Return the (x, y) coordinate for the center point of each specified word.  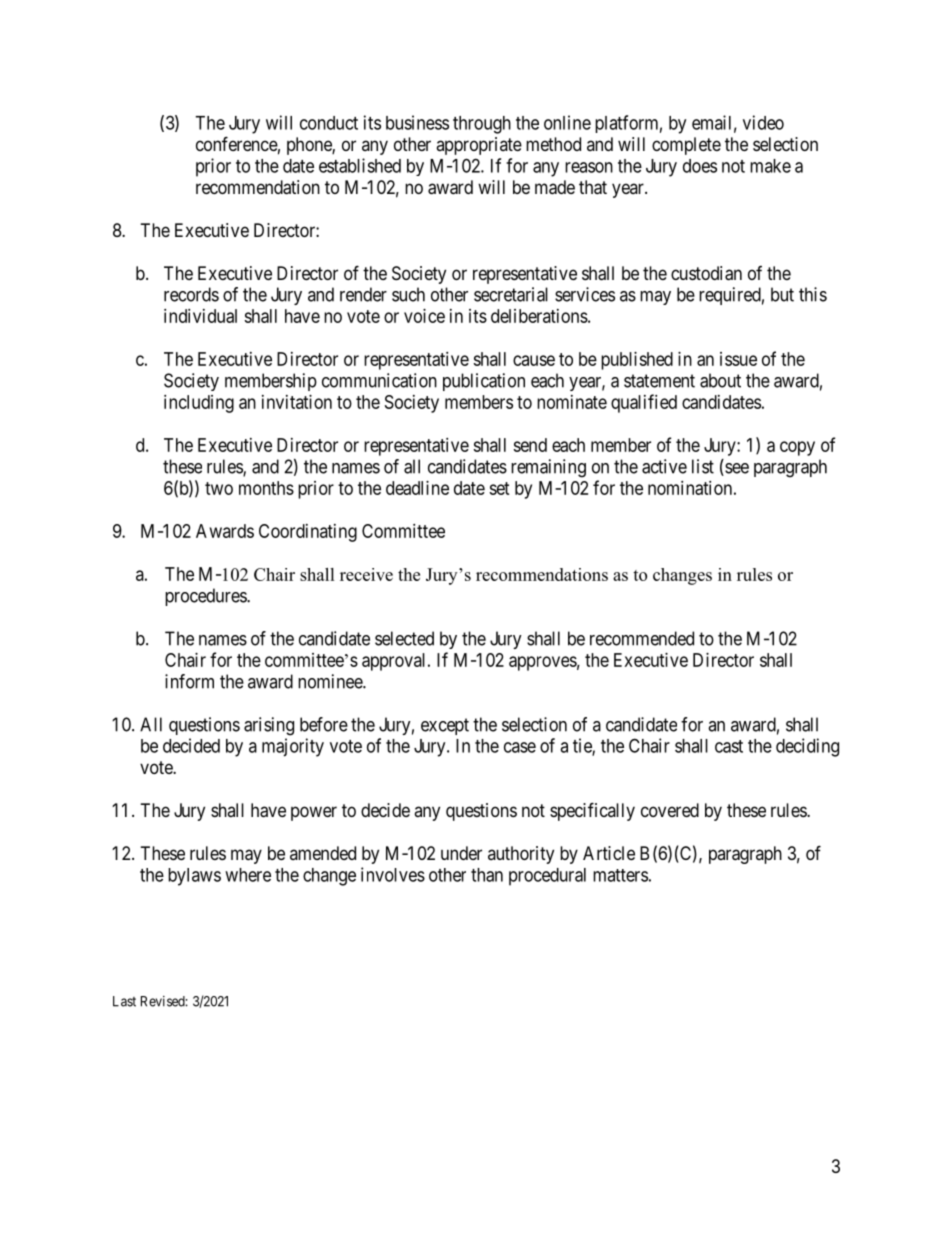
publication (484, 382)
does (700, 166)
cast (729, 746)
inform (189, 681)
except (445, 726)
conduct (329, 123)
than (487, 875)
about (720, 380)
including (199, 404)
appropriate (479, 146)
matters (620, 875)
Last (124, 1001)
